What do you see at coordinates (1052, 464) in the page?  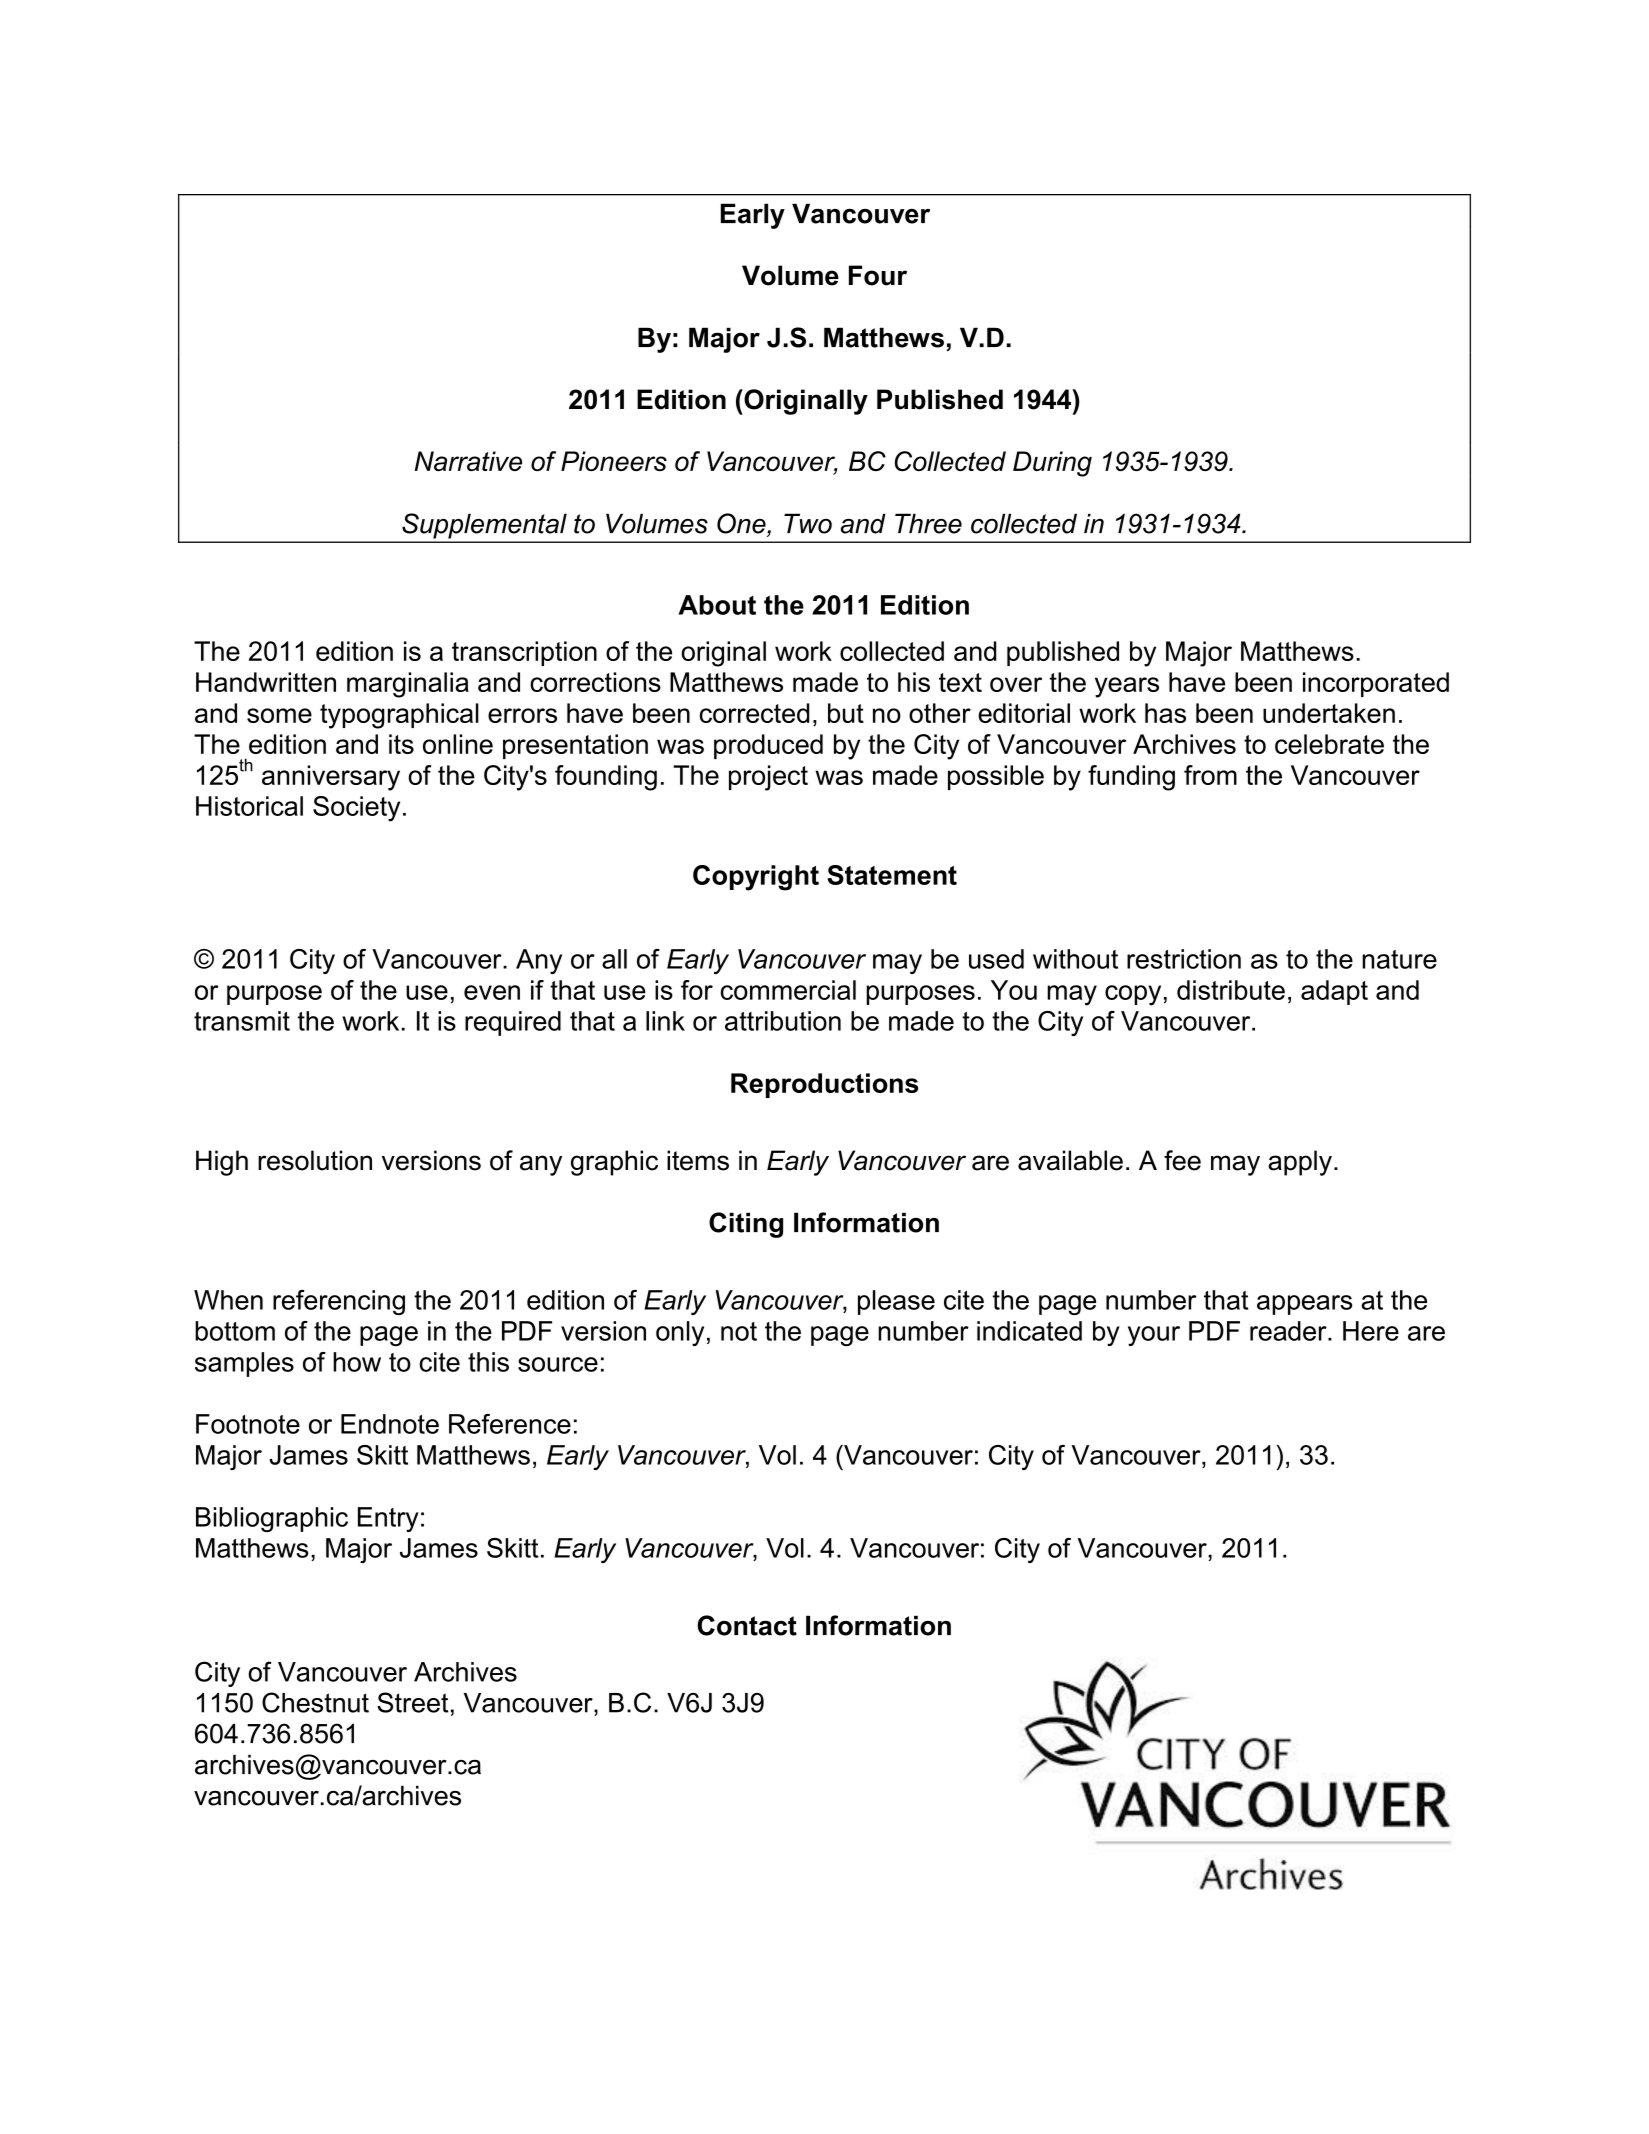 I see `During` at bounding box center [1052, 464].
